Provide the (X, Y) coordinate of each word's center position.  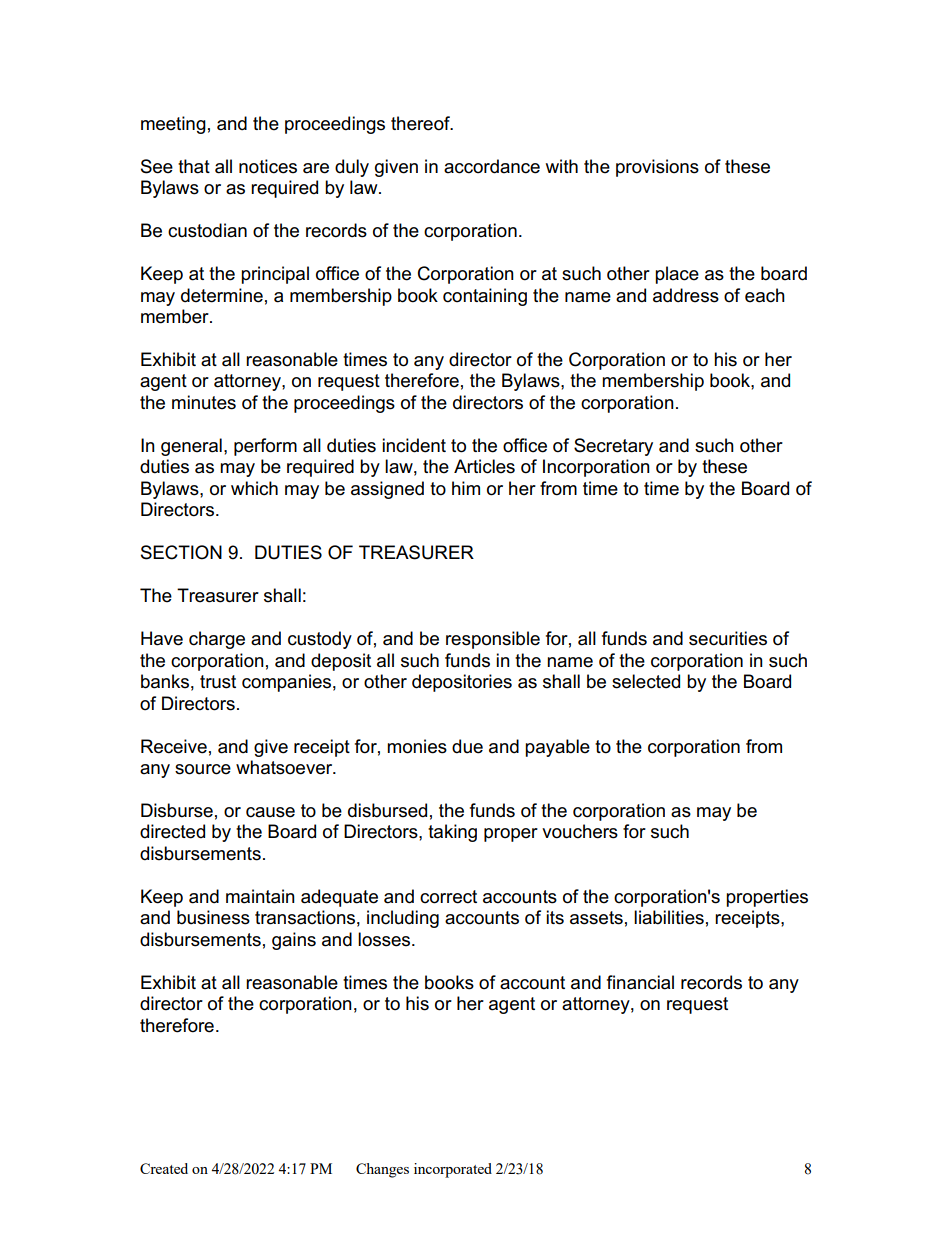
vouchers (580, 831)
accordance (492, 166)
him (466, 488)
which (254, 488)
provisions (657, 168)
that (194, 166)
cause (270, 812)
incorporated (453, 1170)
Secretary (613, 447)
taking (452, 833)
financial (640, 982)
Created (164, 1168)
